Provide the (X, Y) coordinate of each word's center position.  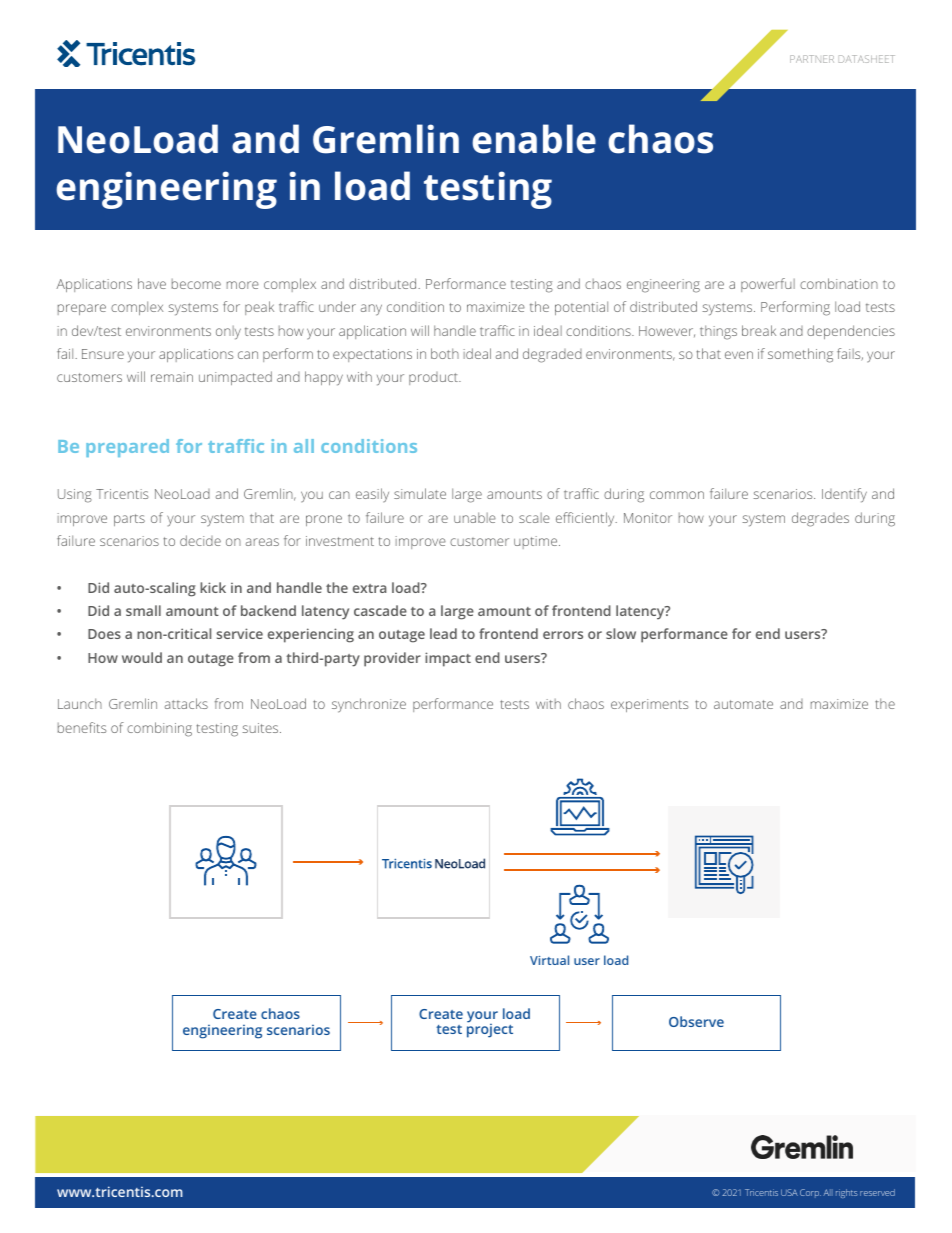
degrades (820, 519)
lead (443, 633)
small (143, 610)
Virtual (549, 960)
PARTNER (812, 59)
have (152, 283)
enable (534, 139)
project (490, 1030)
